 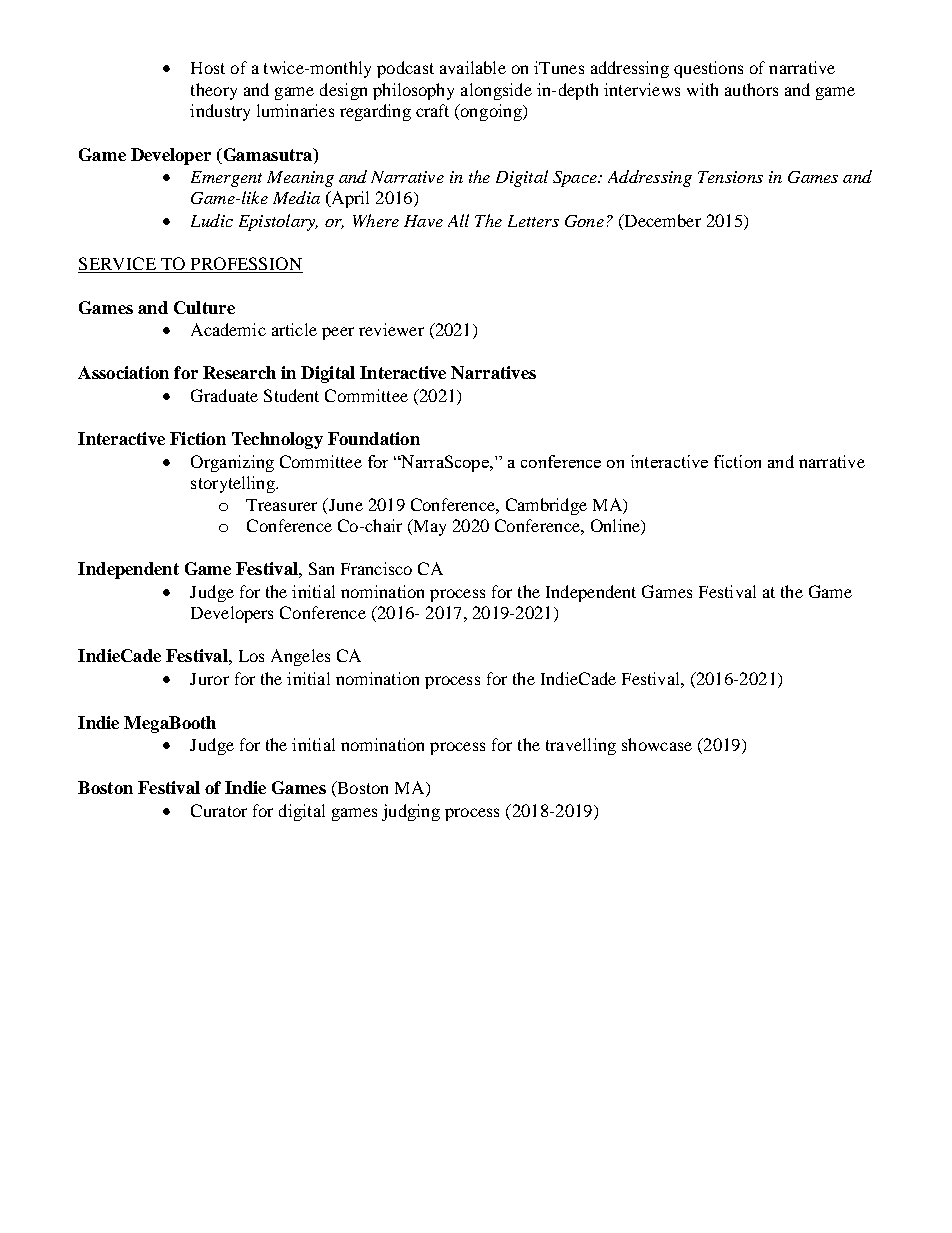 I want to click on Cambridge, so click(x=546, y=506).
